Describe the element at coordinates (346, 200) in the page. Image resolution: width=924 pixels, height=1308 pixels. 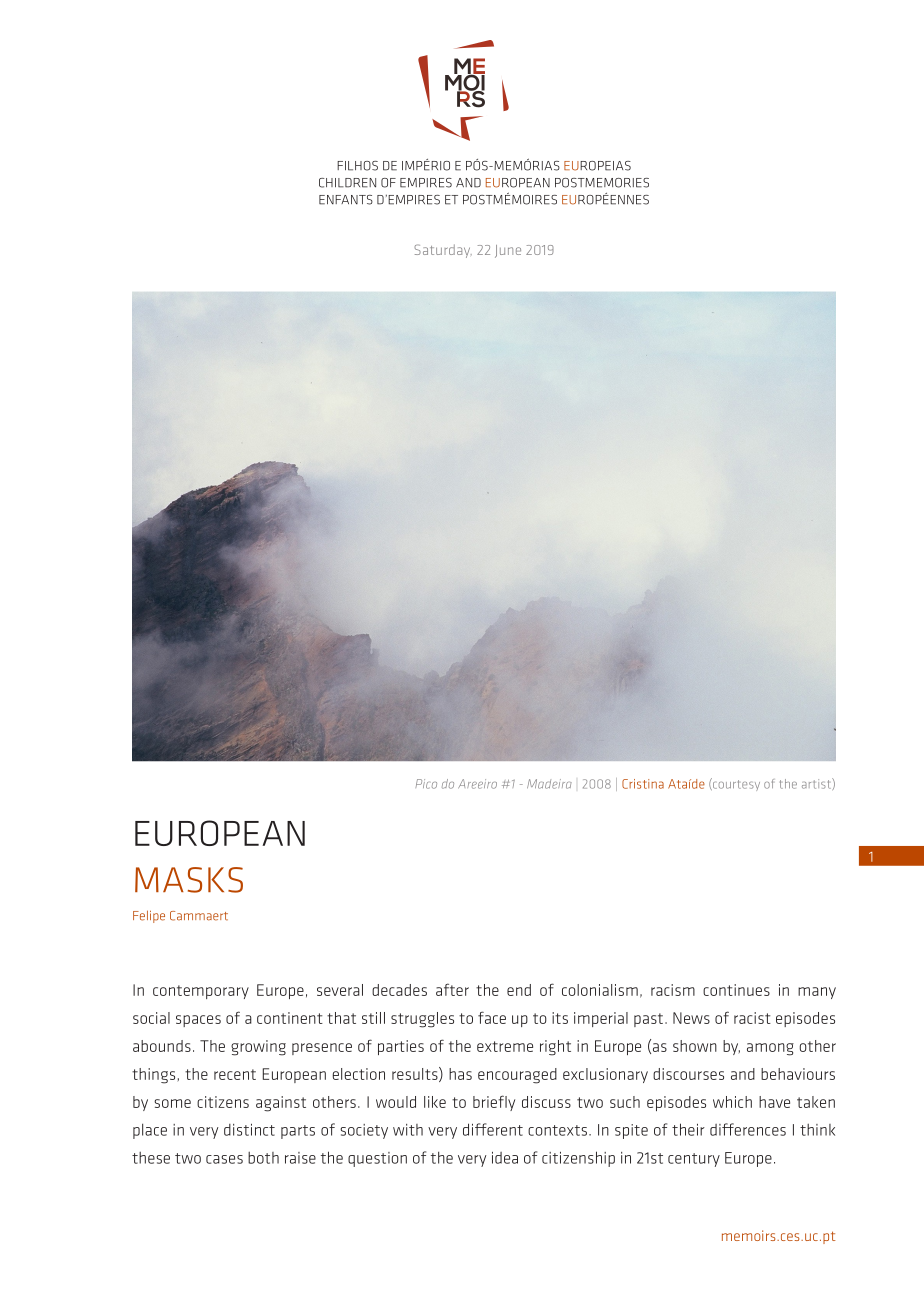
I see `ENFANTS` at that location.
